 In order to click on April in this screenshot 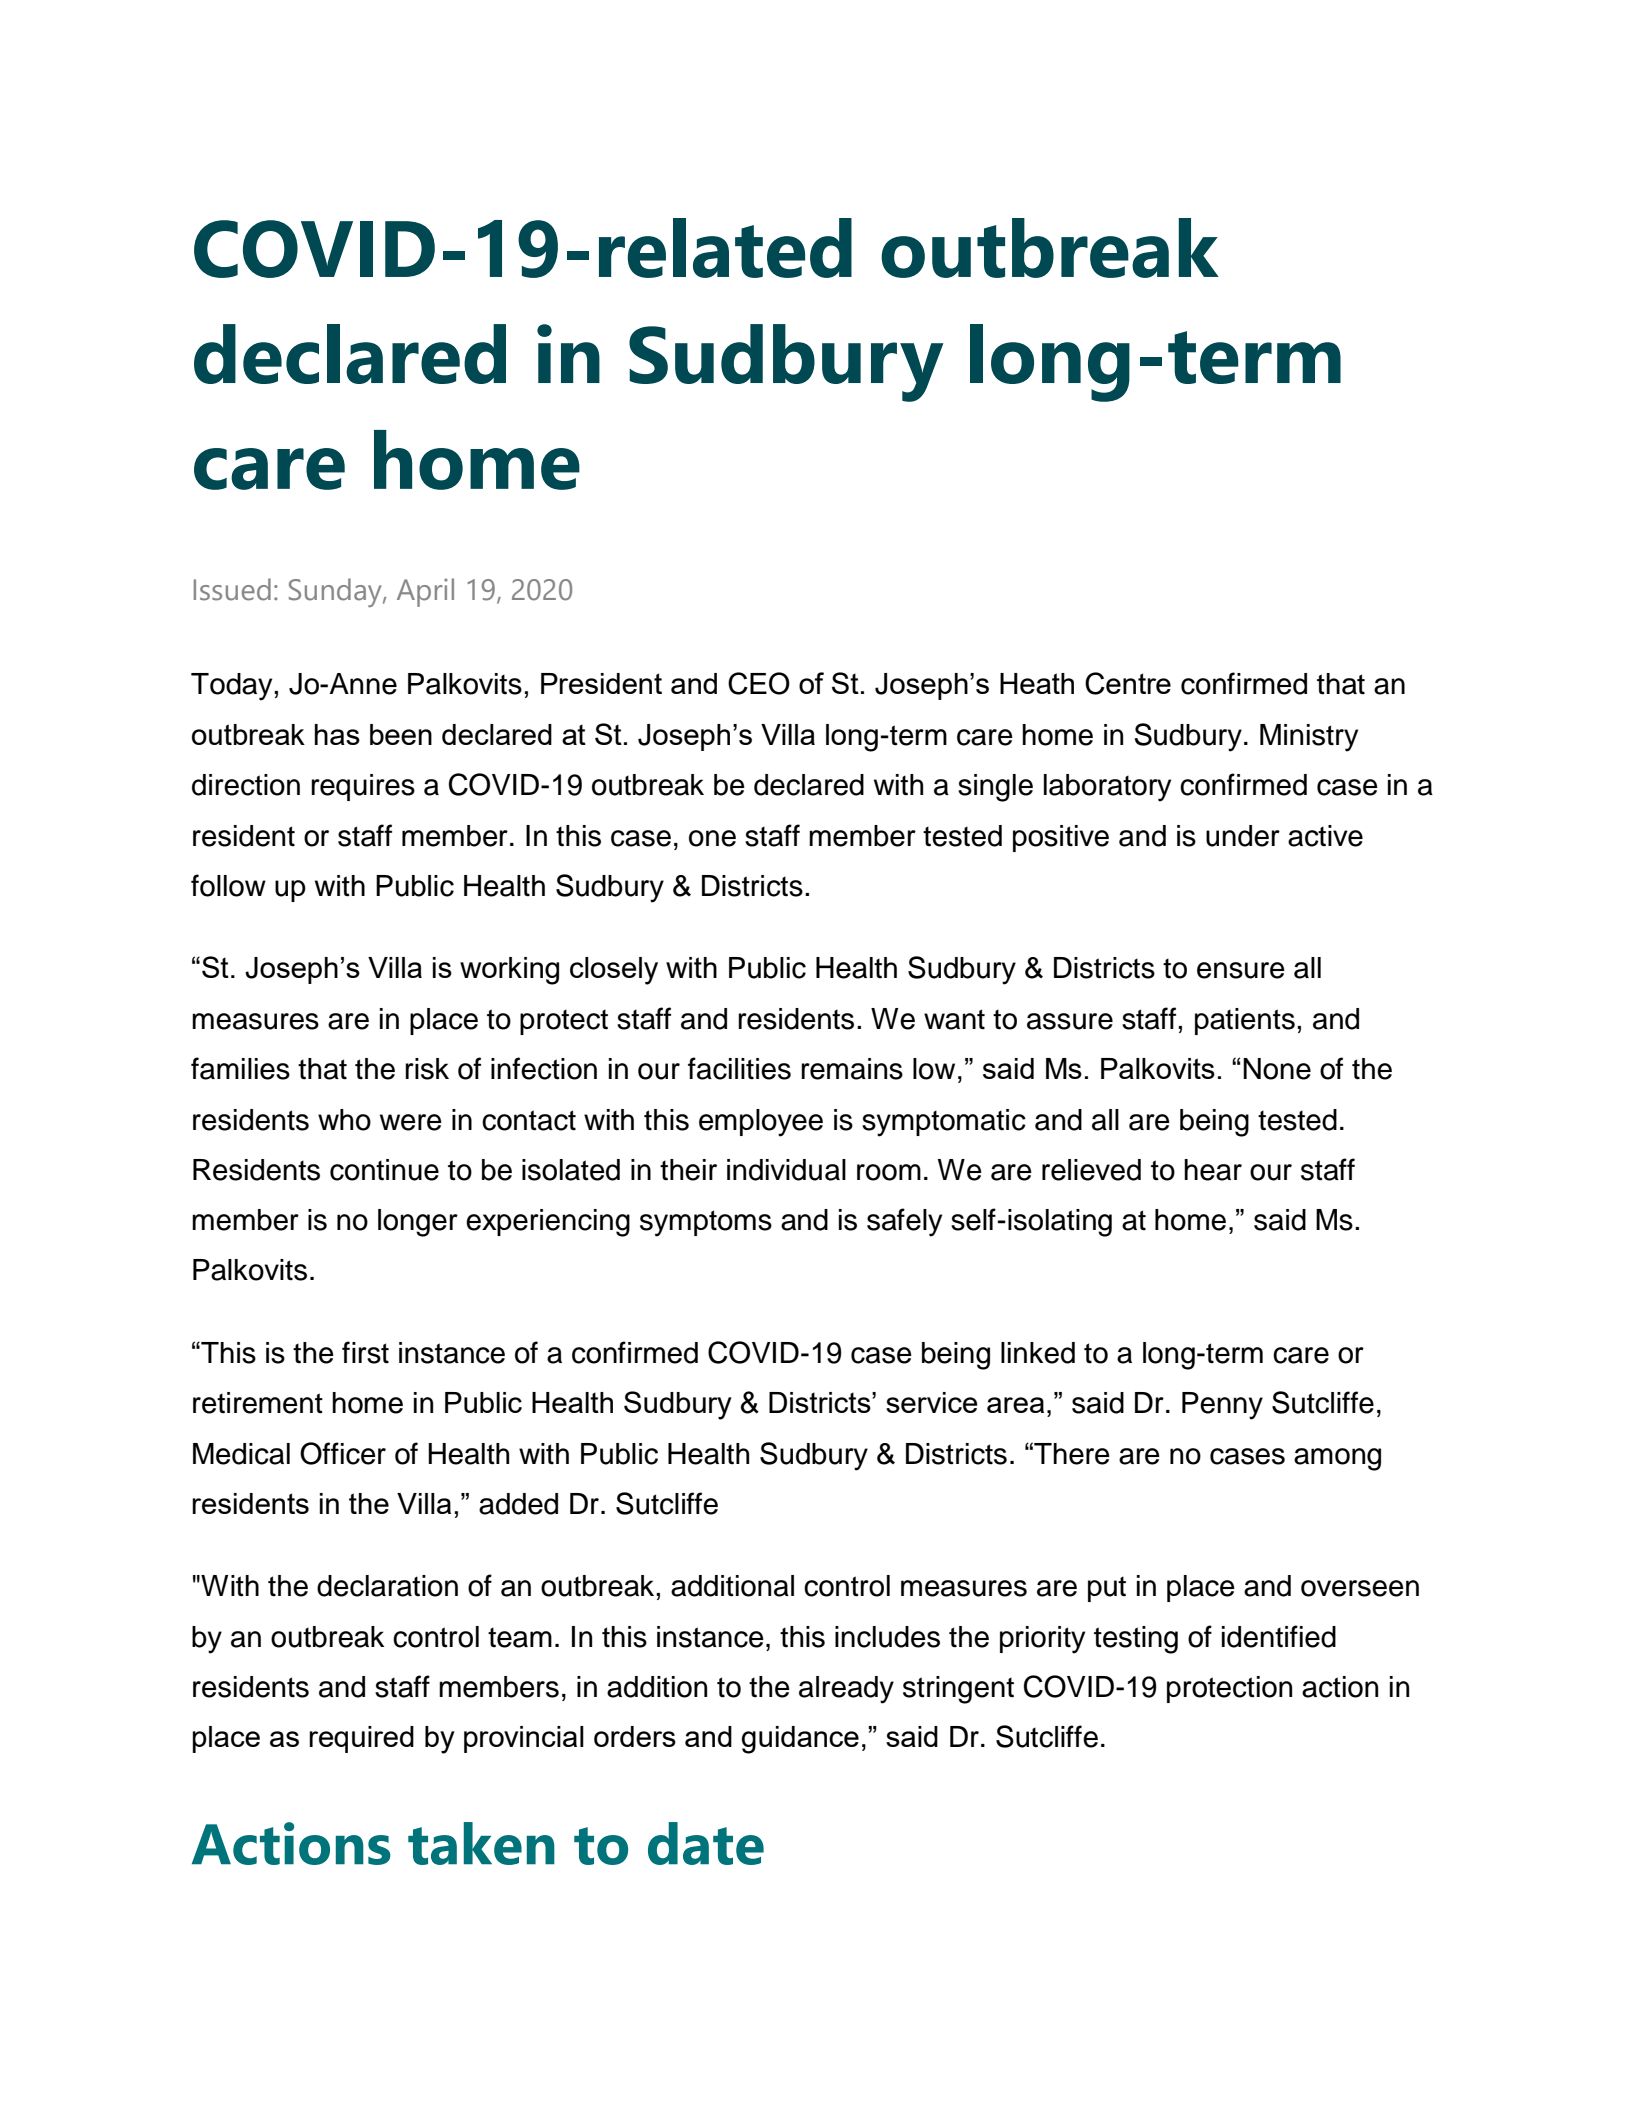, I will do `click(425, 592)`.
